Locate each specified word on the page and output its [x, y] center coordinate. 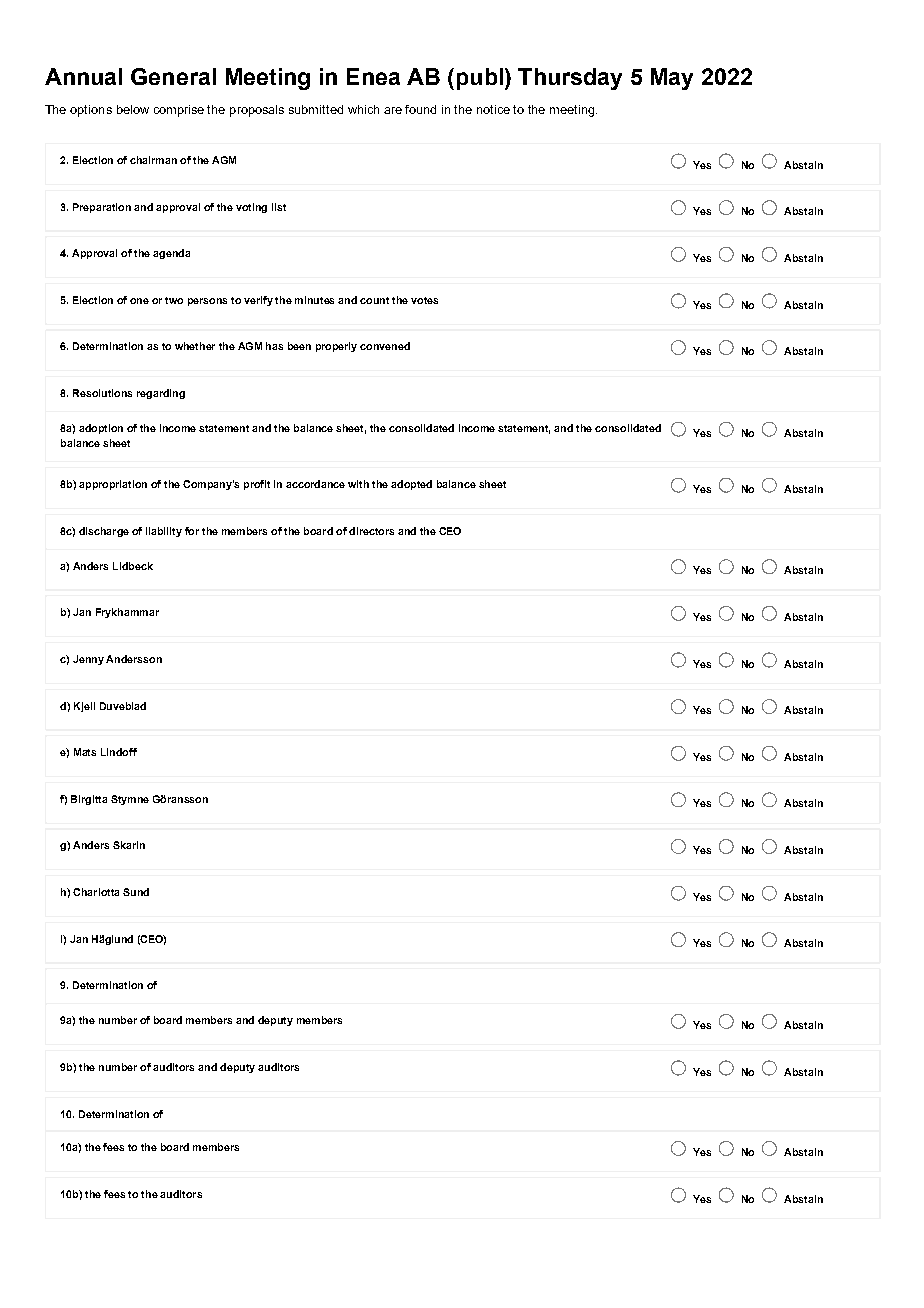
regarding [161, 394]
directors [371, 531]
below [133, 109]
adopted [411, 485]
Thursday [570, 79]
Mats [85, 752]
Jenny [88, 660]
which [363, 109]
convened [385, 346]
